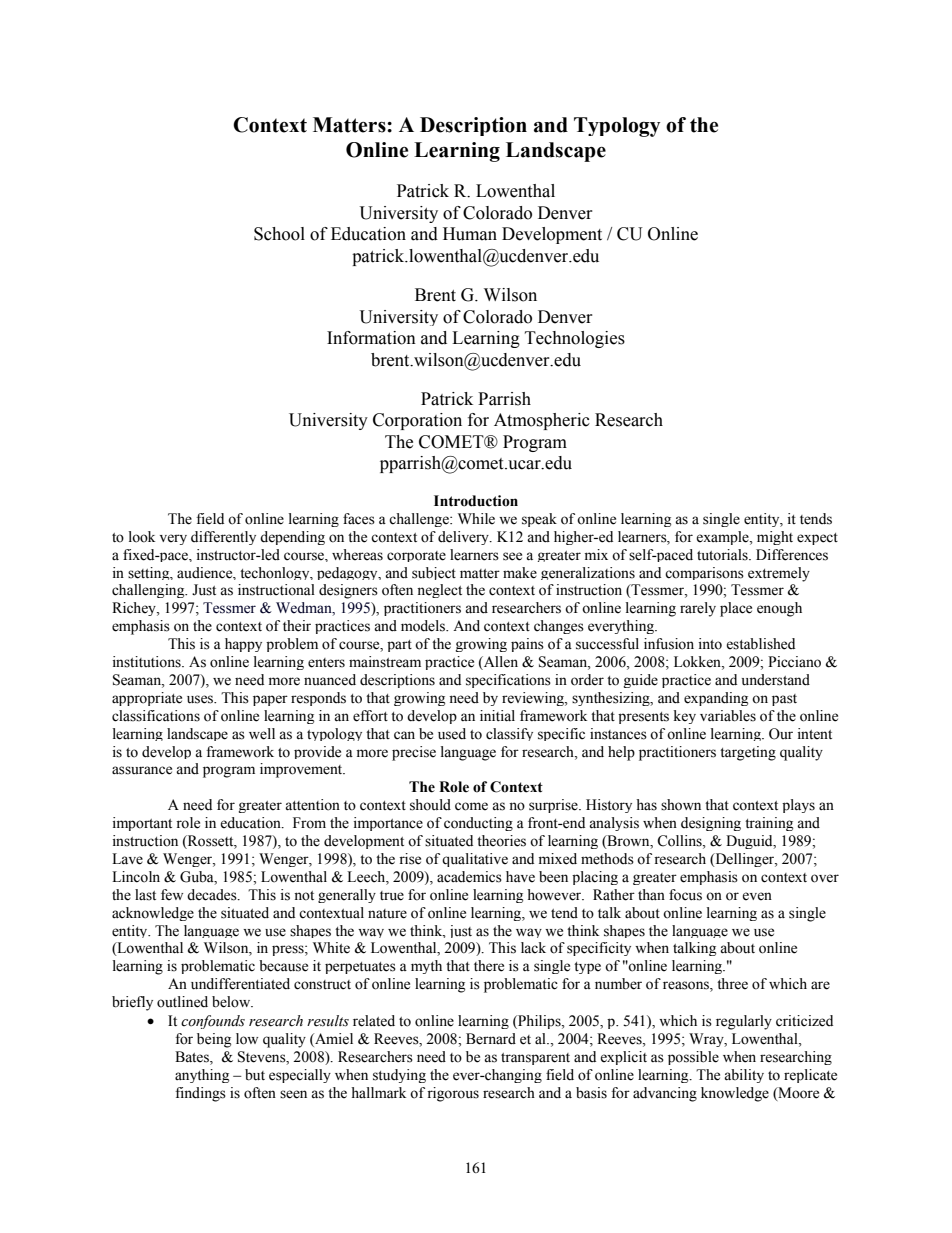  What do you see at coordinates (470, 234) in the page?
I see `Human` at bounding box center [470, 234].
